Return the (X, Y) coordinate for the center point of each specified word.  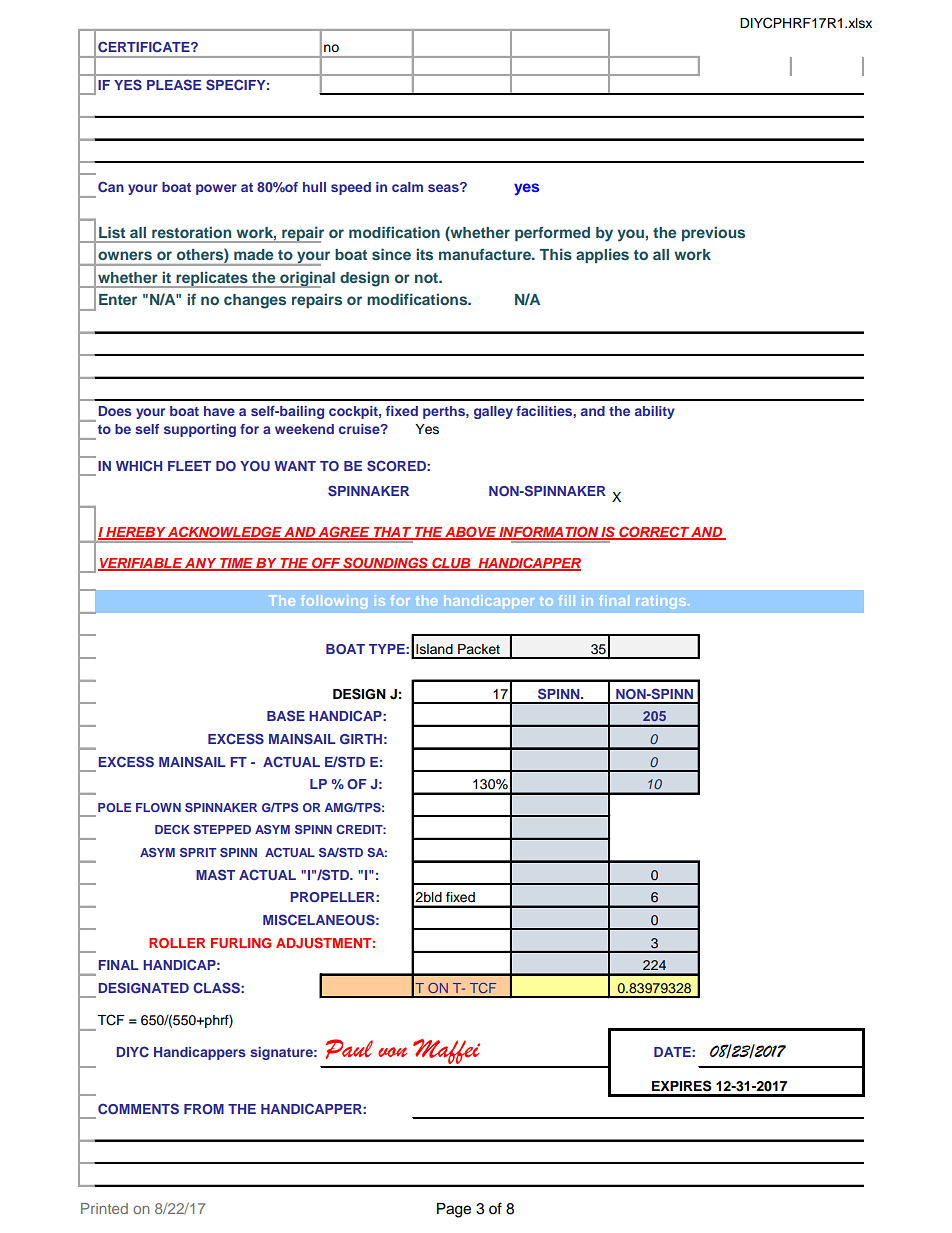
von (392, 1052)
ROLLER (177, 943)
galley (493, 412)
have (219, 411)
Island (434, 649)
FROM (204, 1109)
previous (713, 233)
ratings (662, 603)
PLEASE (174, 84)
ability (655, 412)
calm (407, 187)
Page (454, 1210)
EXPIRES (682, 1086)
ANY (201, 564)
